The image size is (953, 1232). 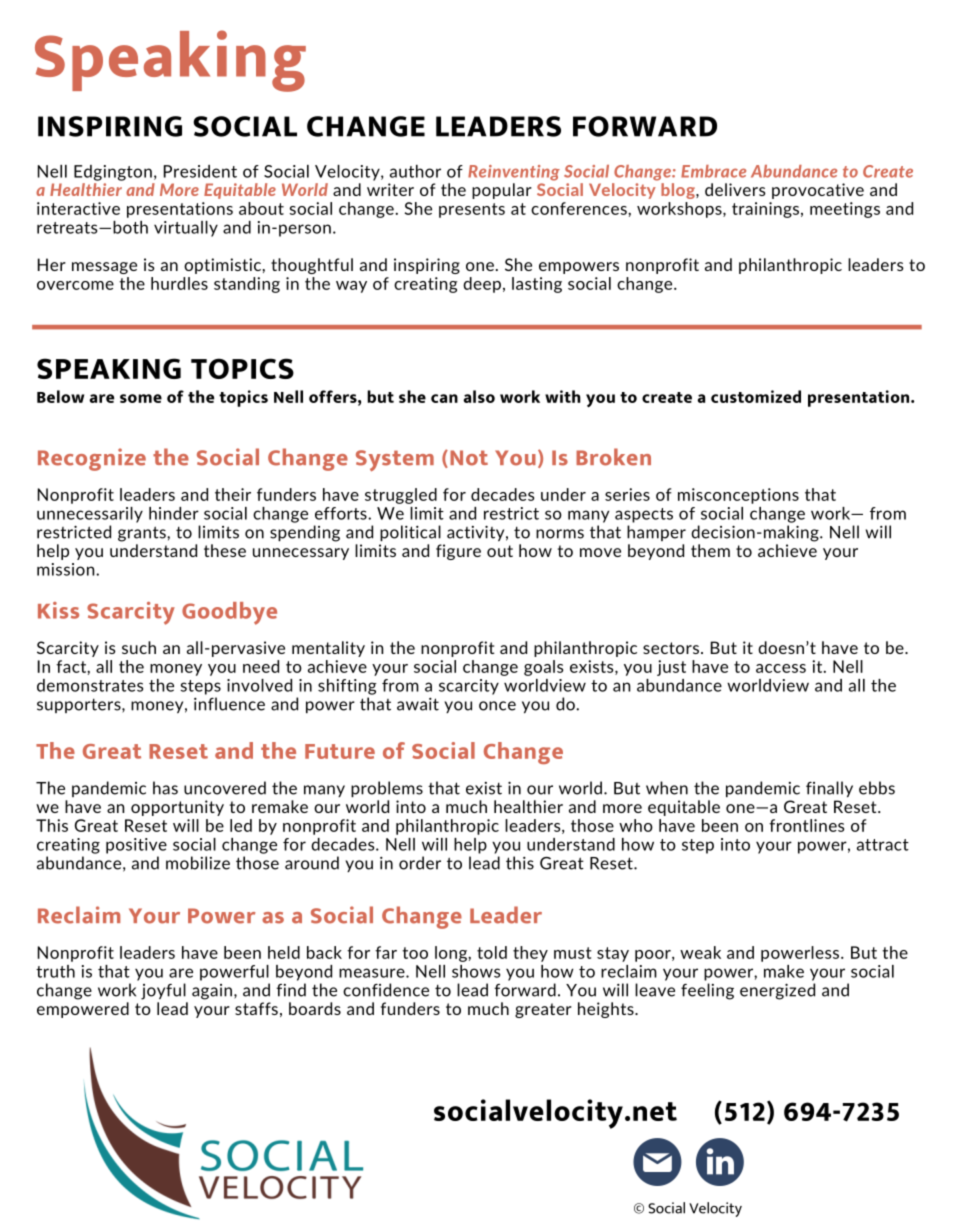 I want to click on figure, so click(x=458, y=552).
